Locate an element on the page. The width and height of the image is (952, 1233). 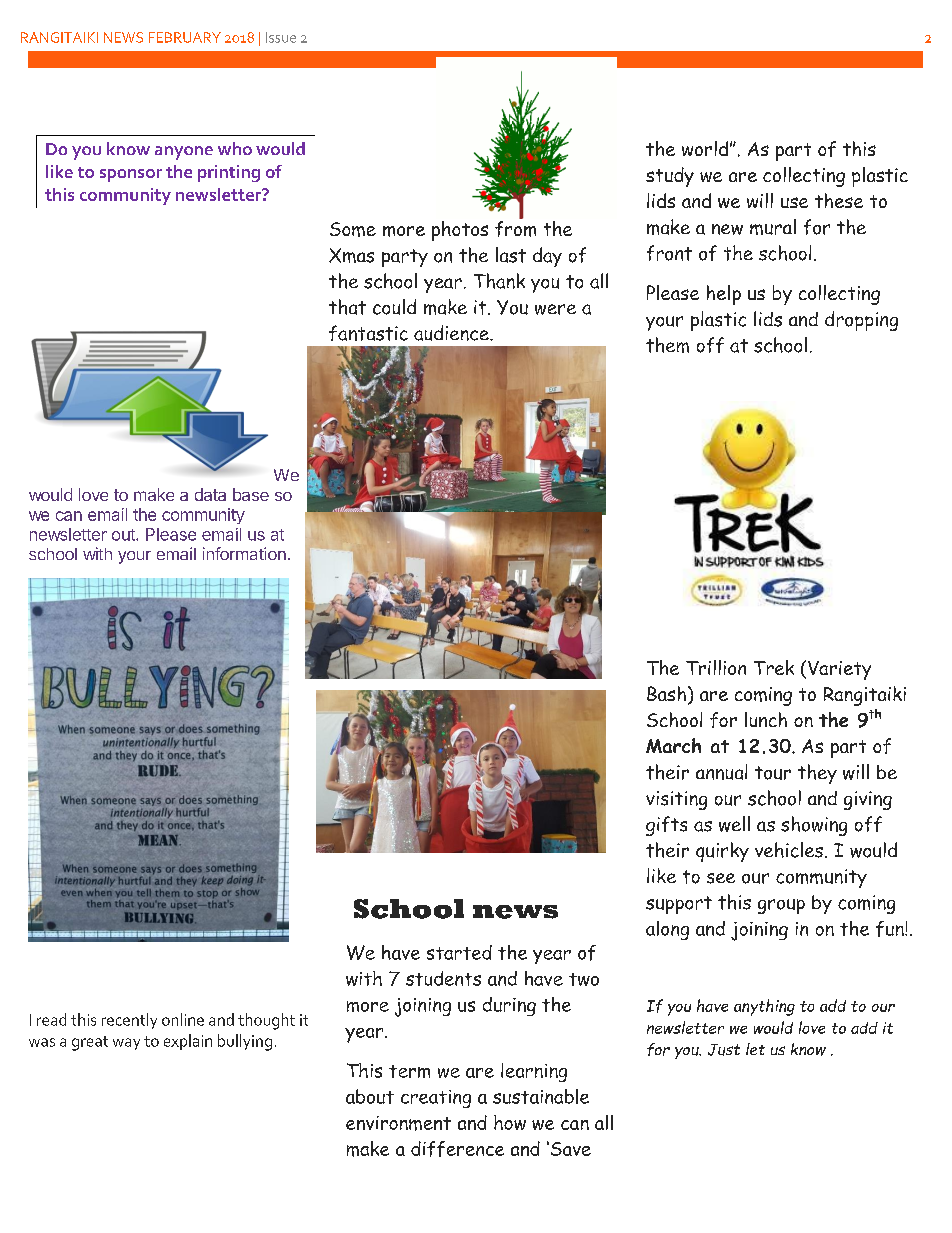
FEBRUARY is located at coordinates (185, 37).
